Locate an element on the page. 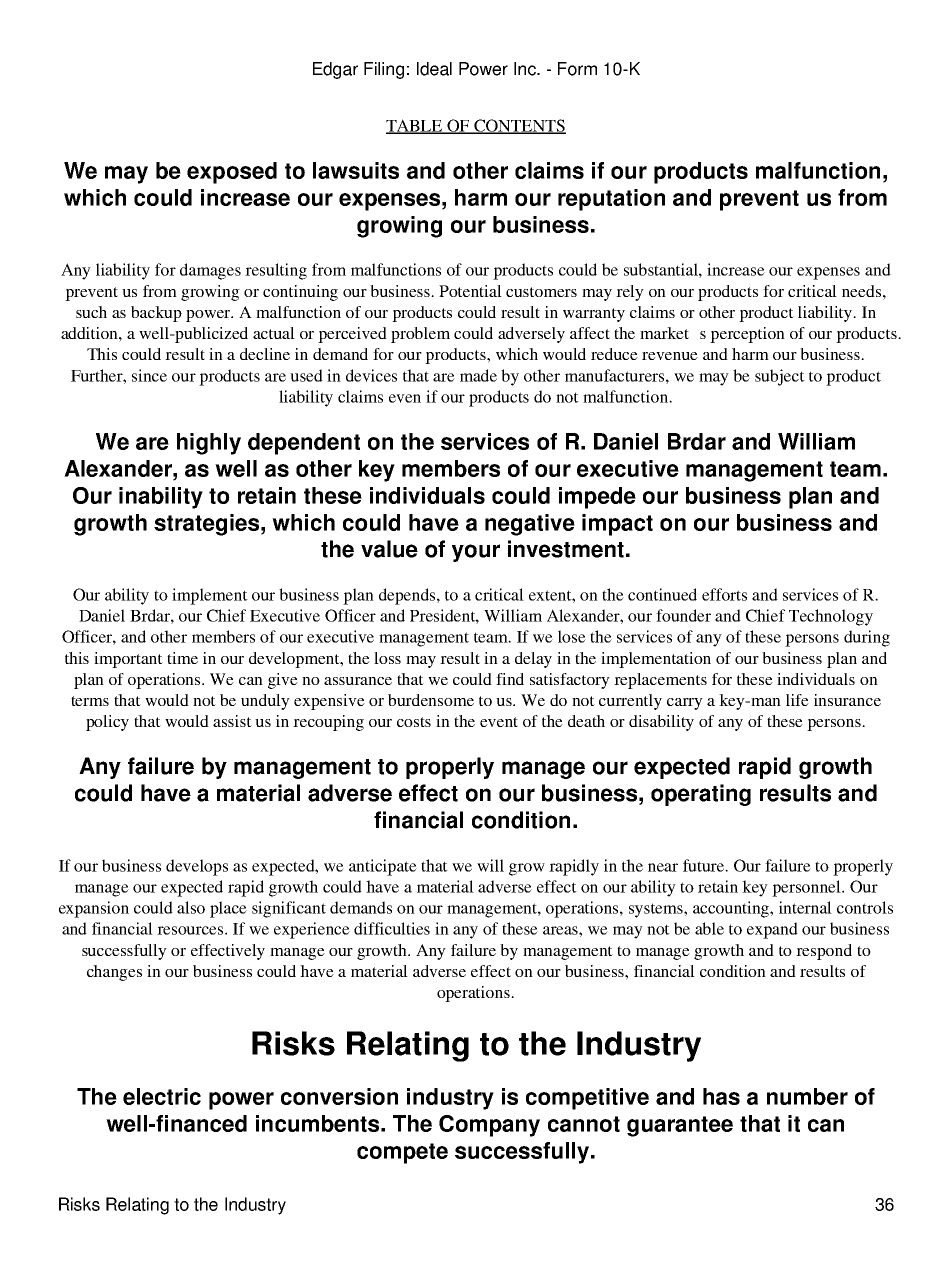 This image has height=1268, width=952. electric is located at coordinates (162, 1096).
